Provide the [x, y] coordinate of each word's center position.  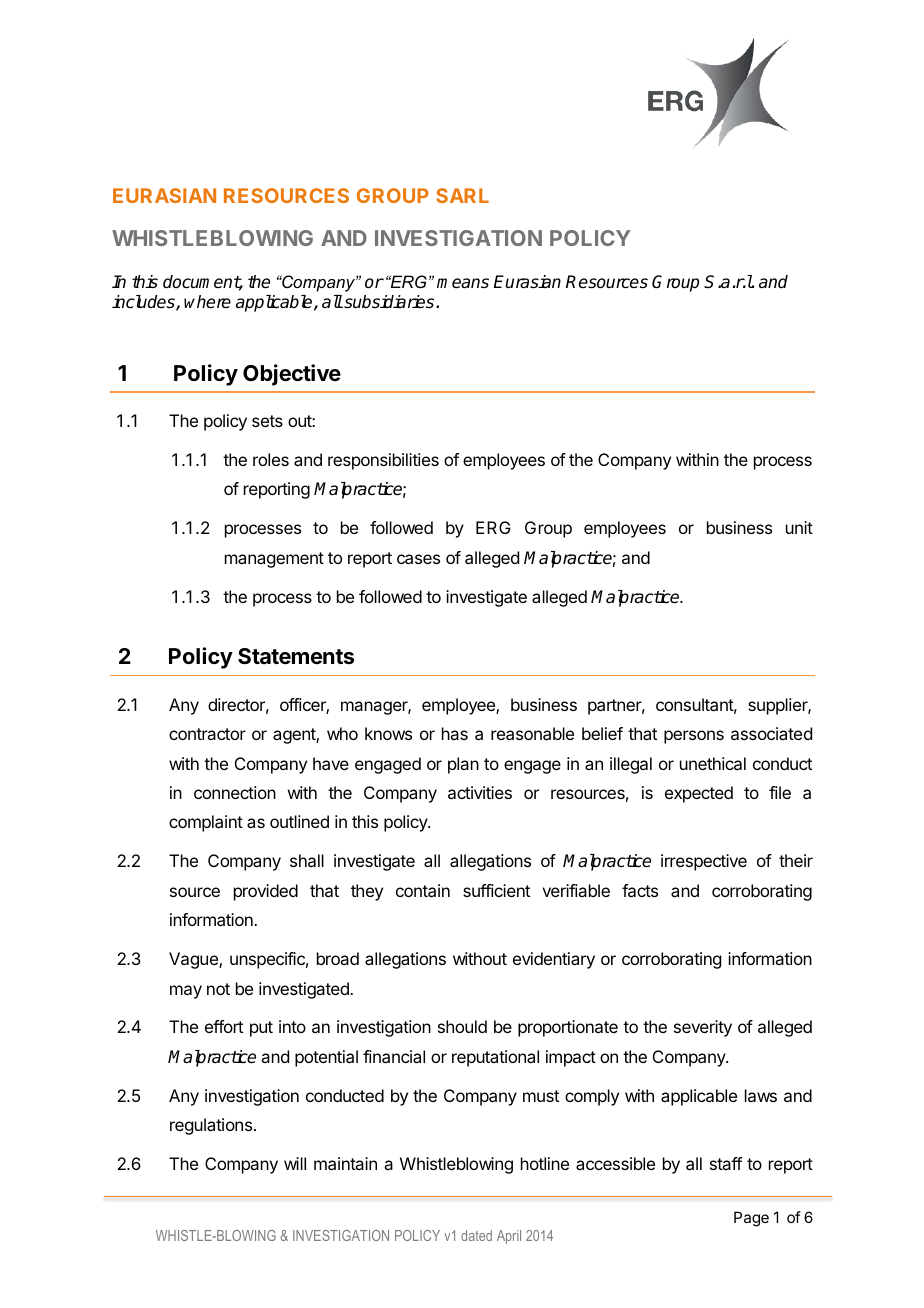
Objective [292, 375]
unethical [713, 763]
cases [418, 559]
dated [476, 1235]
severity [703, 1028]
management [274, 560]
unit [799, 527]
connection [235, 792]
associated [771, 733]
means [463, 283]
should [462, 1026]
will [295, 1163]
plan [463, 765]
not [218, 989]
